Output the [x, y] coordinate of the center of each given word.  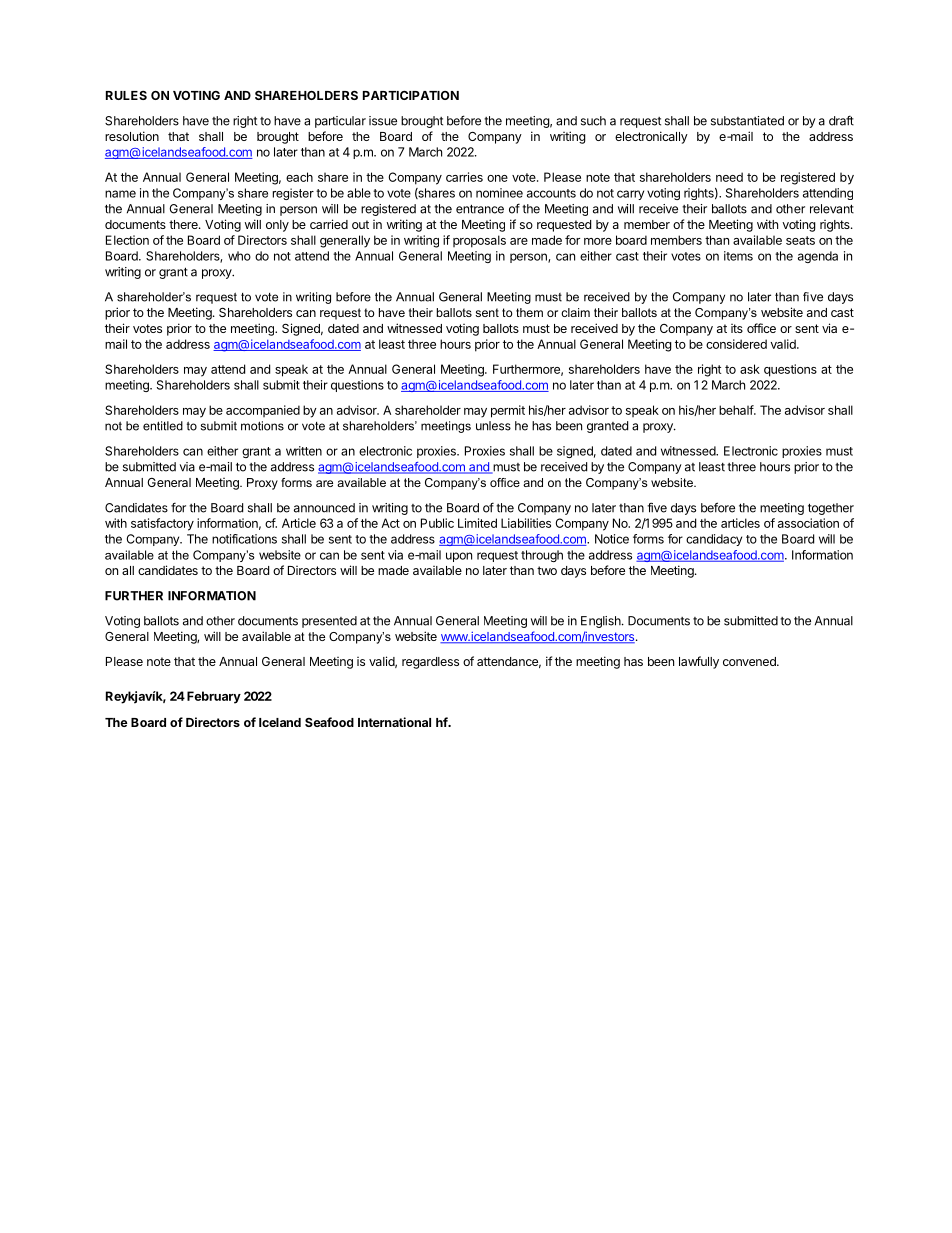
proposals [479, 241]
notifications [244, 539]
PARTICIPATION [411, 95]
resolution [132, 136]
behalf [737, 410]
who [239, 256]
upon [459, 557]
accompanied [263, 411]
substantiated [747, 121]
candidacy [714, 540]
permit [508, 411]
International [394, 722]
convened [750, 661]
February [214, 697]
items [738, 256]
